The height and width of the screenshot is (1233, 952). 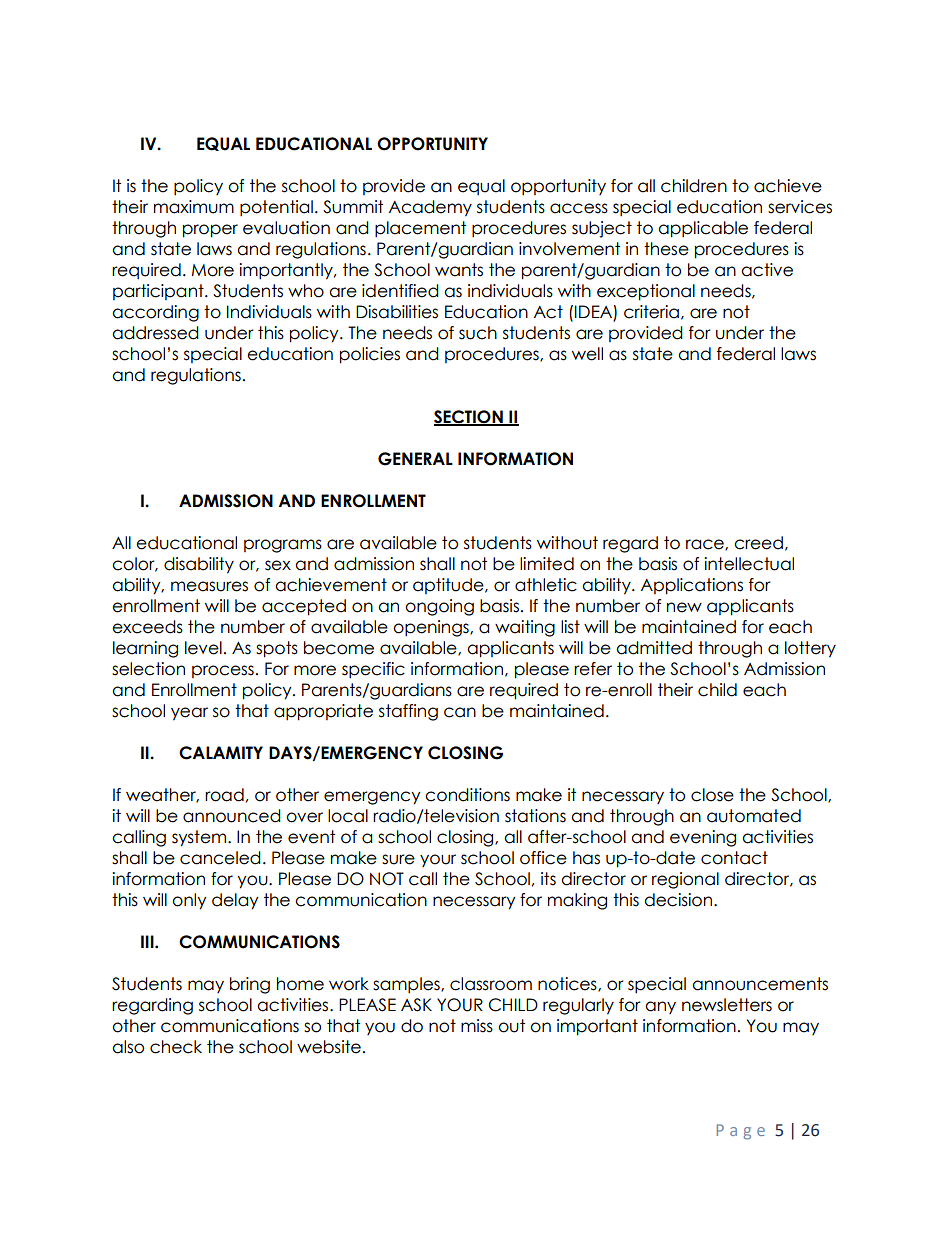 I want to click on proper, so click(x=210, y=231).
